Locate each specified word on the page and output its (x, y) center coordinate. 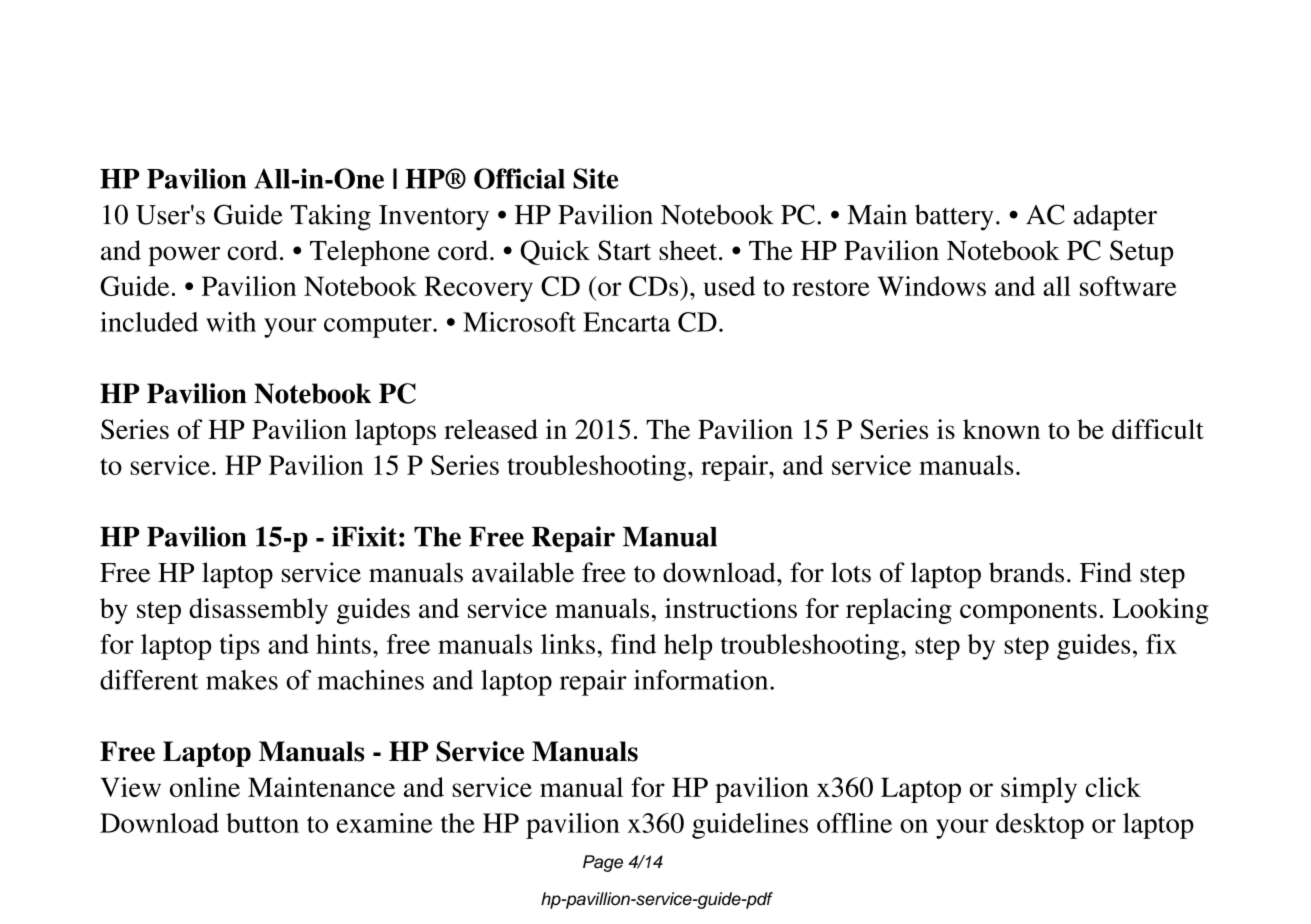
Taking (331, 217)
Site (595, 178)
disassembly (258, 611)
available (523, 572)
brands (1026, 572)
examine (384, 823)
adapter (1115, 217)
